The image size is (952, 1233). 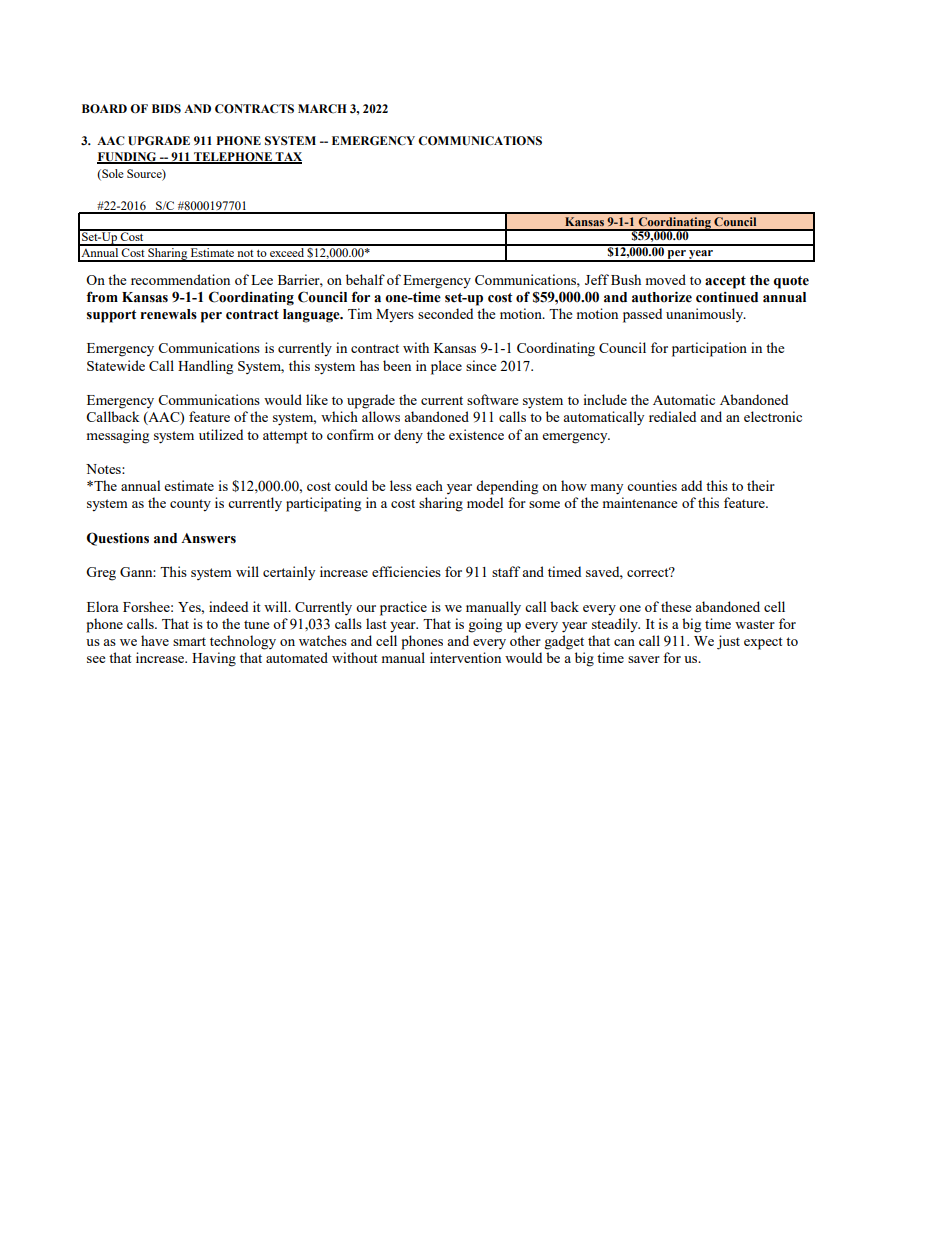 I want to click on participation, so click(x=709, y=349).
